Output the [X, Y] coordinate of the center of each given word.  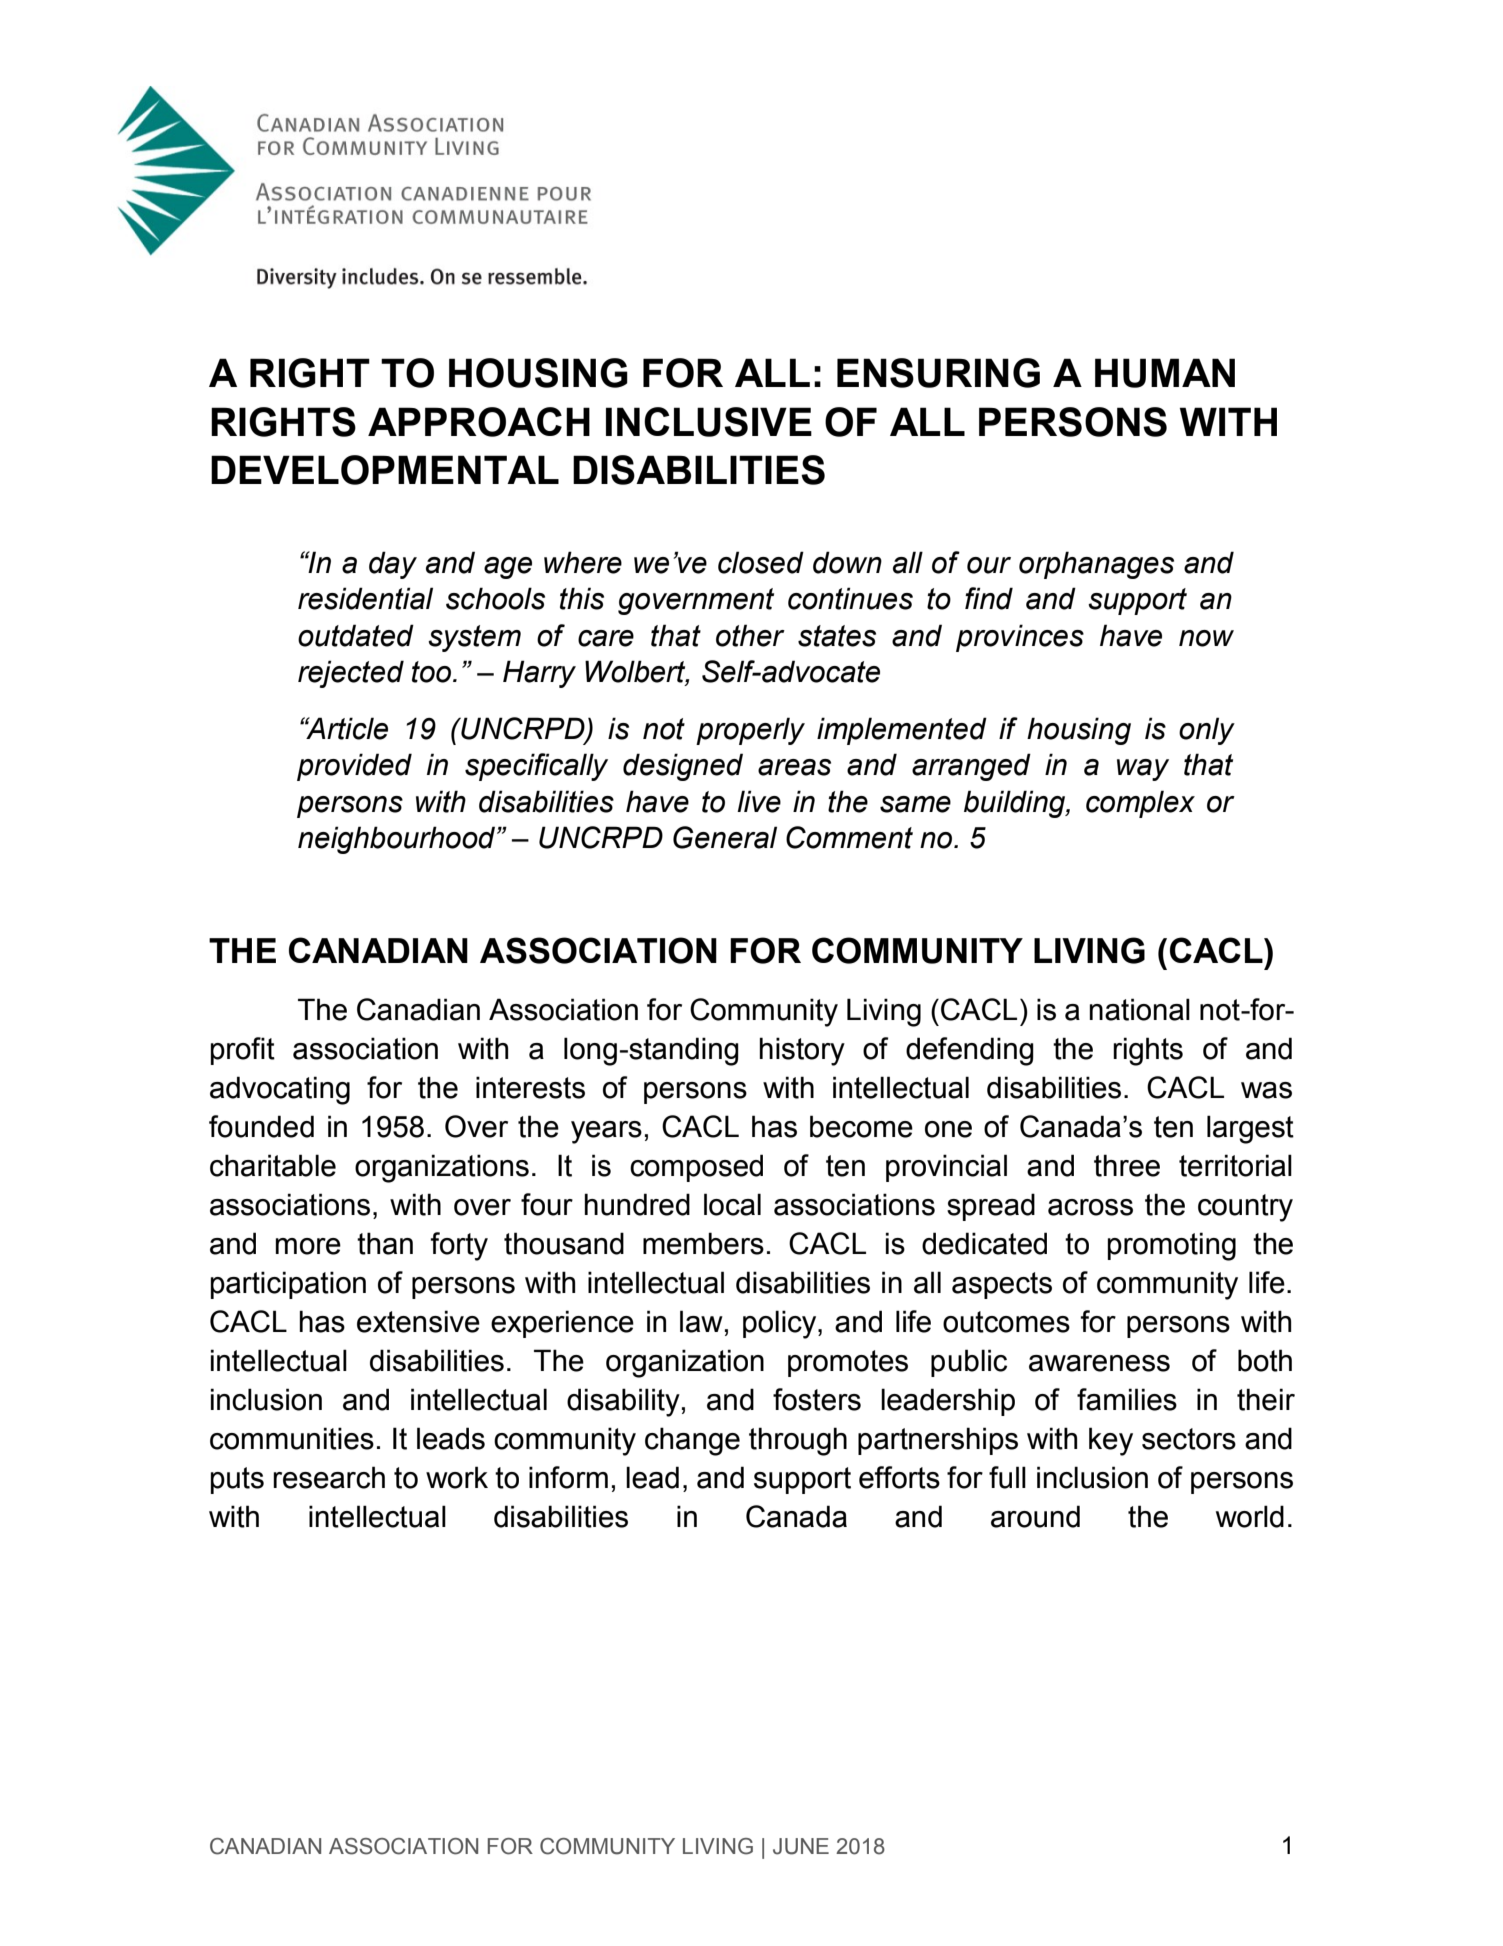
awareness [1099, 1363]
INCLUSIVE [709, 422]
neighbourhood [398, 840]
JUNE [801, 1846]
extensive [418, 1321]
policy [781, 1324]
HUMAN [1165, 373]
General [725, 837]
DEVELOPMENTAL [385, 470]
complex [1140, 804]
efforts [899, 1477]
